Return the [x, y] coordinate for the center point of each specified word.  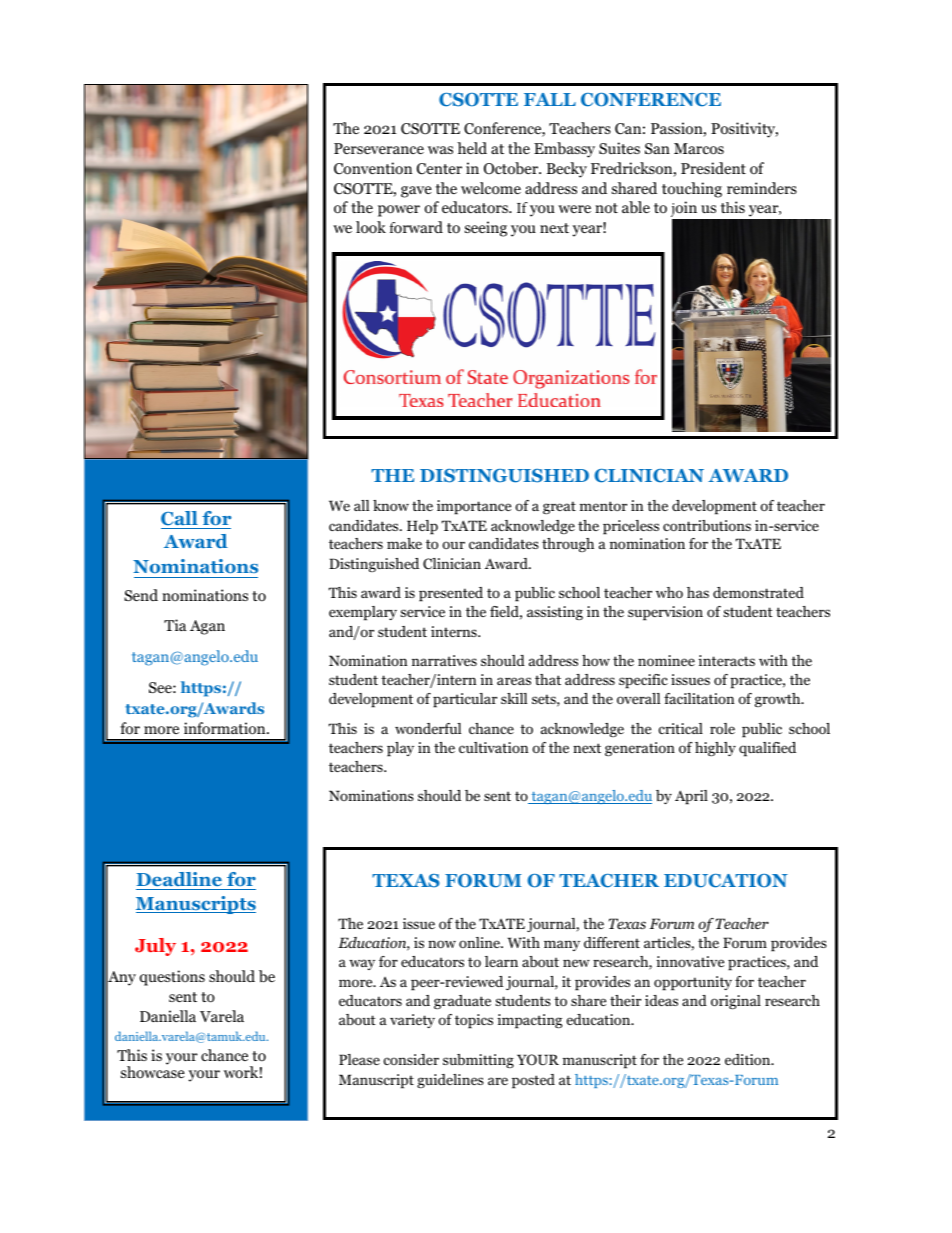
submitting [478, 1061]
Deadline [180, 881]
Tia [175, 625]
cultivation [493, 747]
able [636, 207]
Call [179, 518]
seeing [486, 229]
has [698, 592]
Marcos [699, 149]
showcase [153, 1072]
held [472, 148]
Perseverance [379, 148]
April [691, 797]
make [404, 543]
